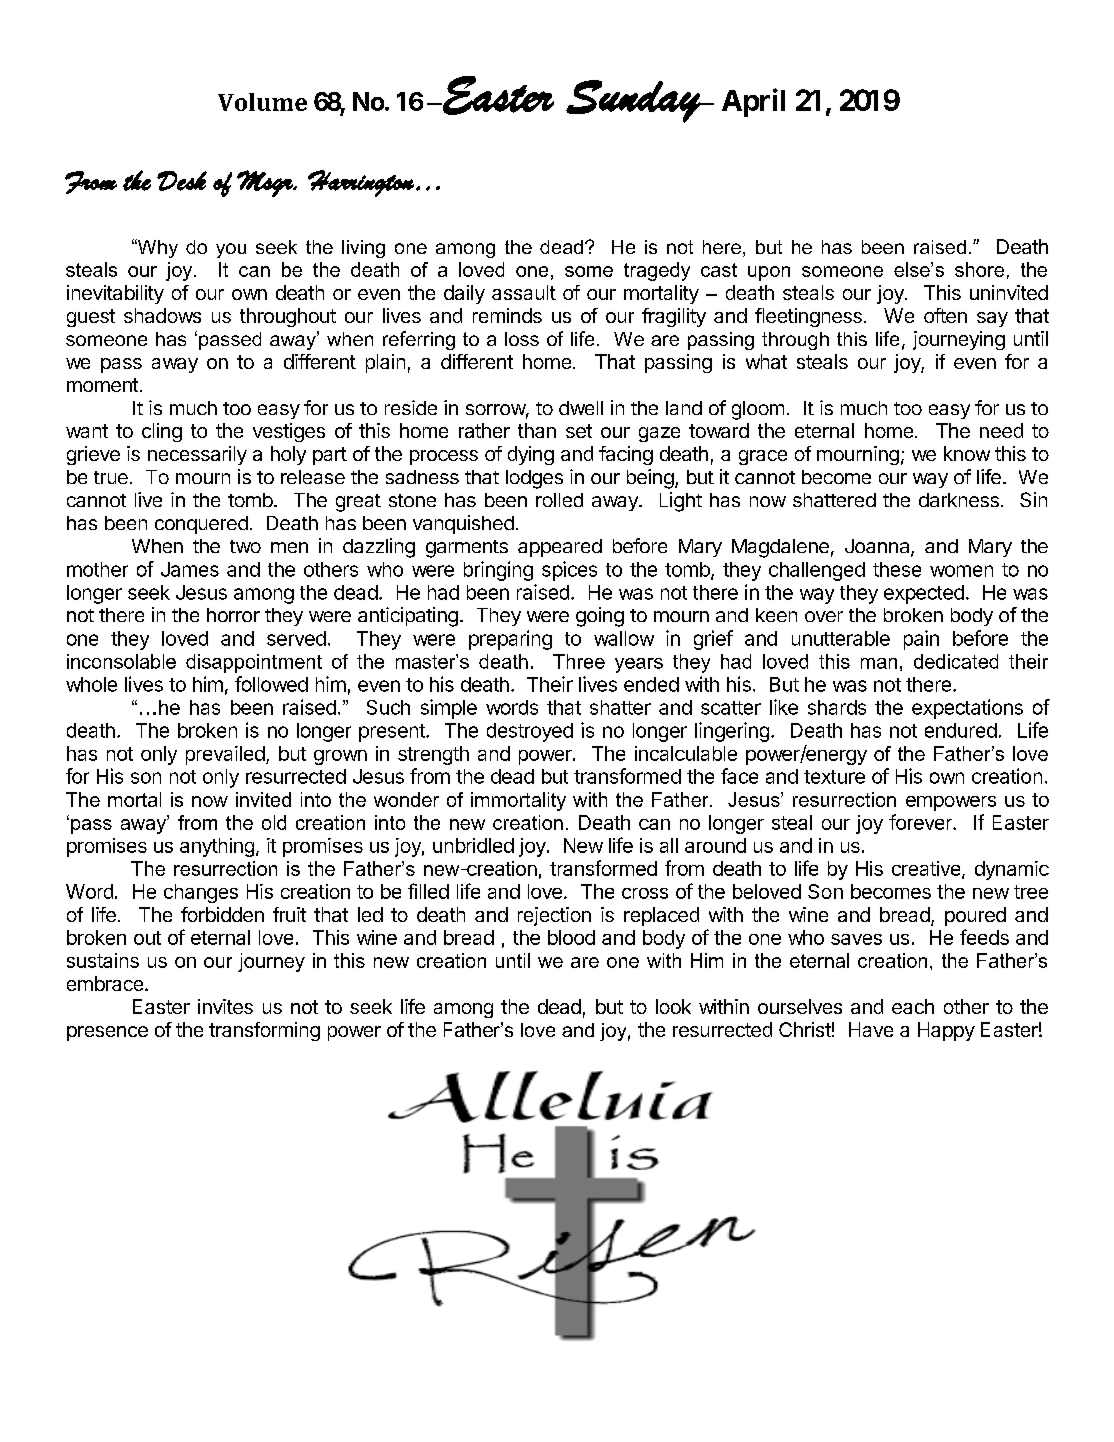  Describe the element at coordinates (967, 453) in the document. I see `know` at that location.
